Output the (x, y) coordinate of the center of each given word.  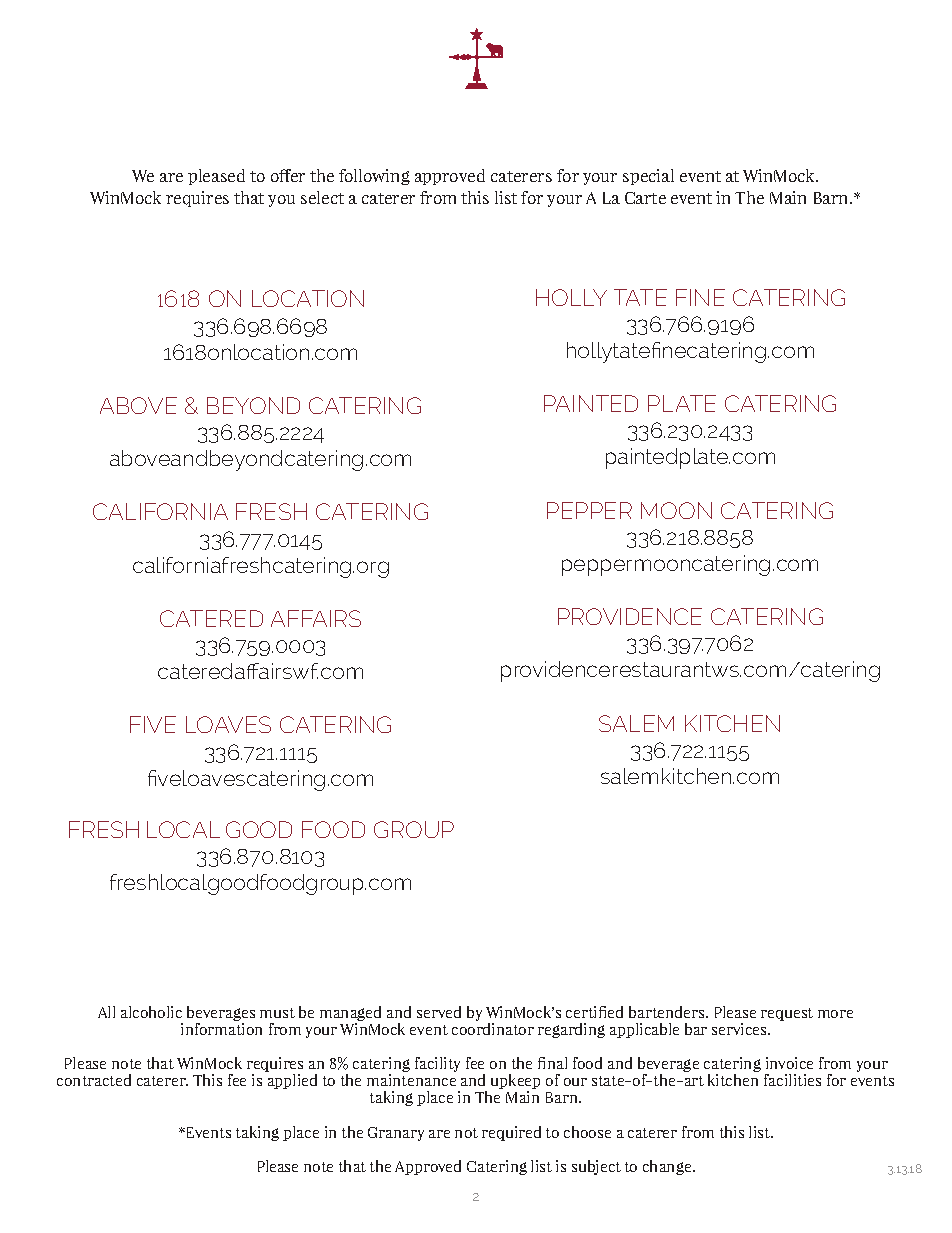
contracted (94, 1080)
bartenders (668, 1012)
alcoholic (151, 1012)
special (648, 177)
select (322, 197)
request (787, 1014)
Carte (645, 198)
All (106, 1012)
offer (288, 175)
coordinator (493, 1027)
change (668, 1167)
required (511, 1133)
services (740, 1029)
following (374, 177)
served (439, 1012)
